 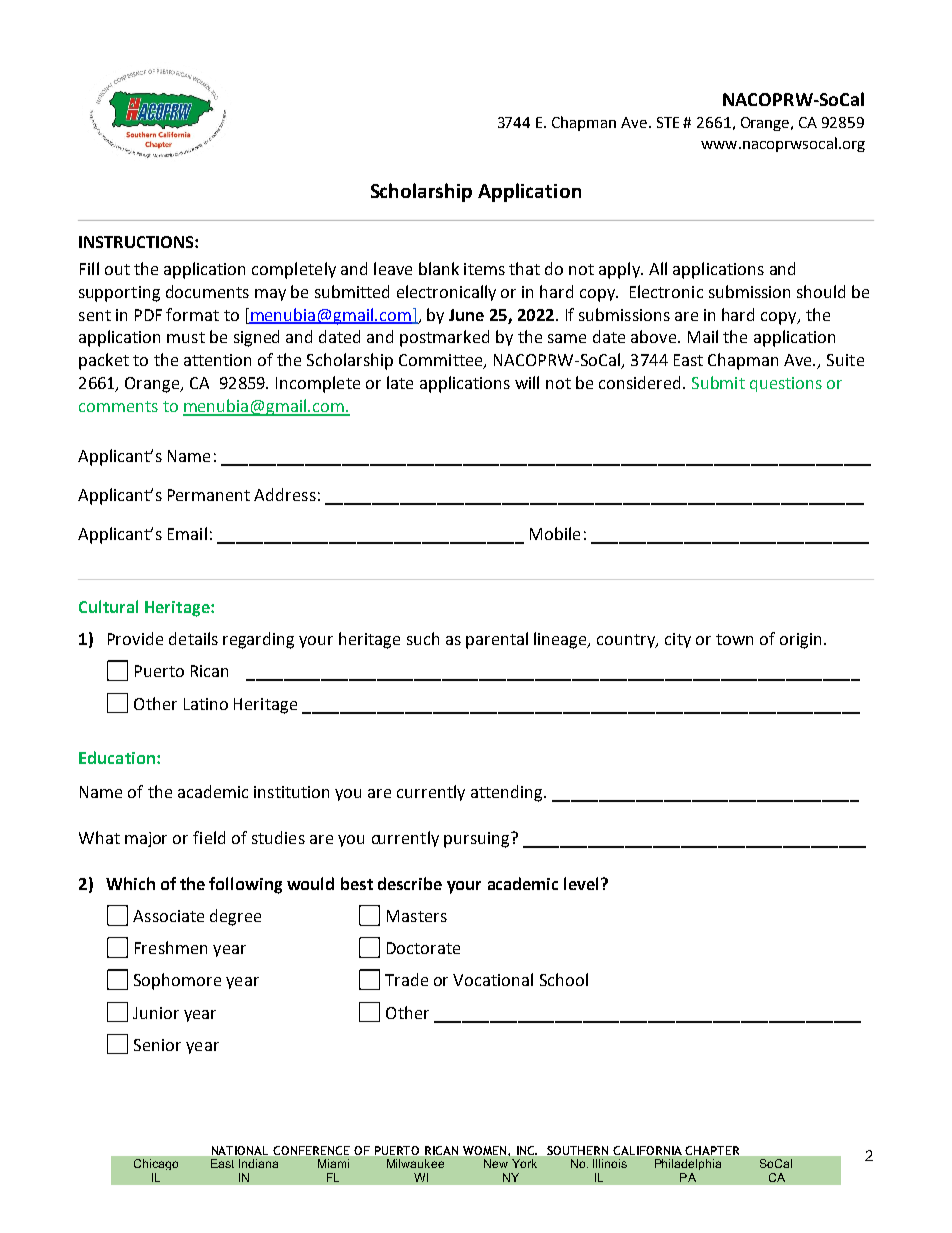 I want to click on Permanent, so click(x=209, y=495).
